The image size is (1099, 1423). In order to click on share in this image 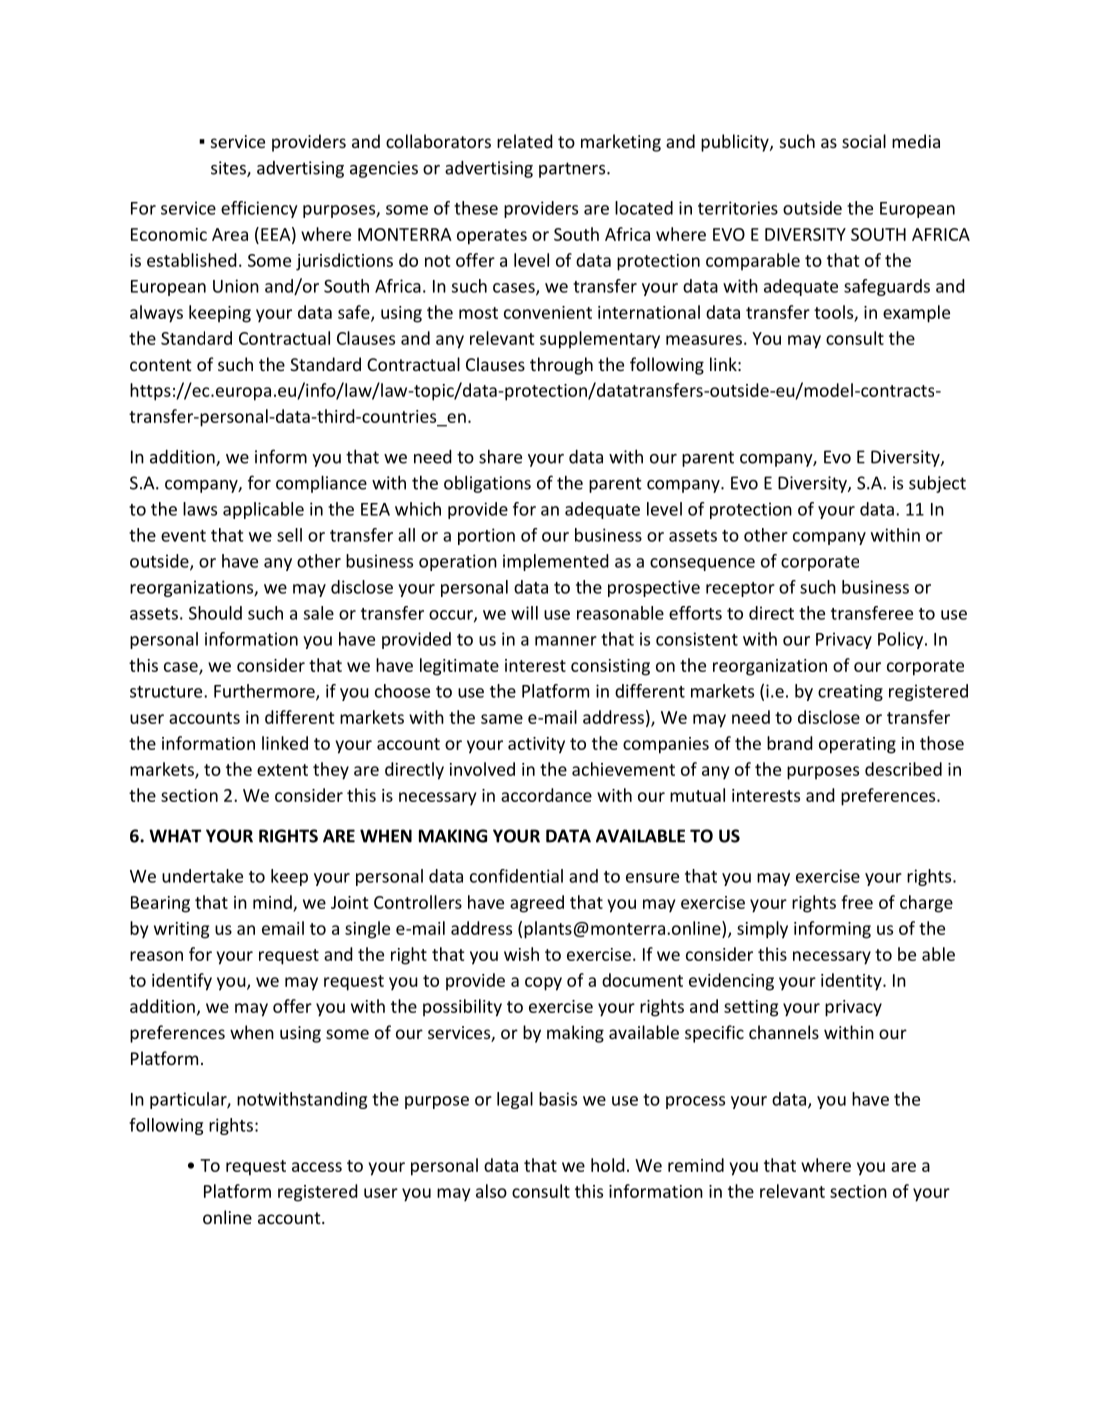, I will do `click(500, 456)`.
